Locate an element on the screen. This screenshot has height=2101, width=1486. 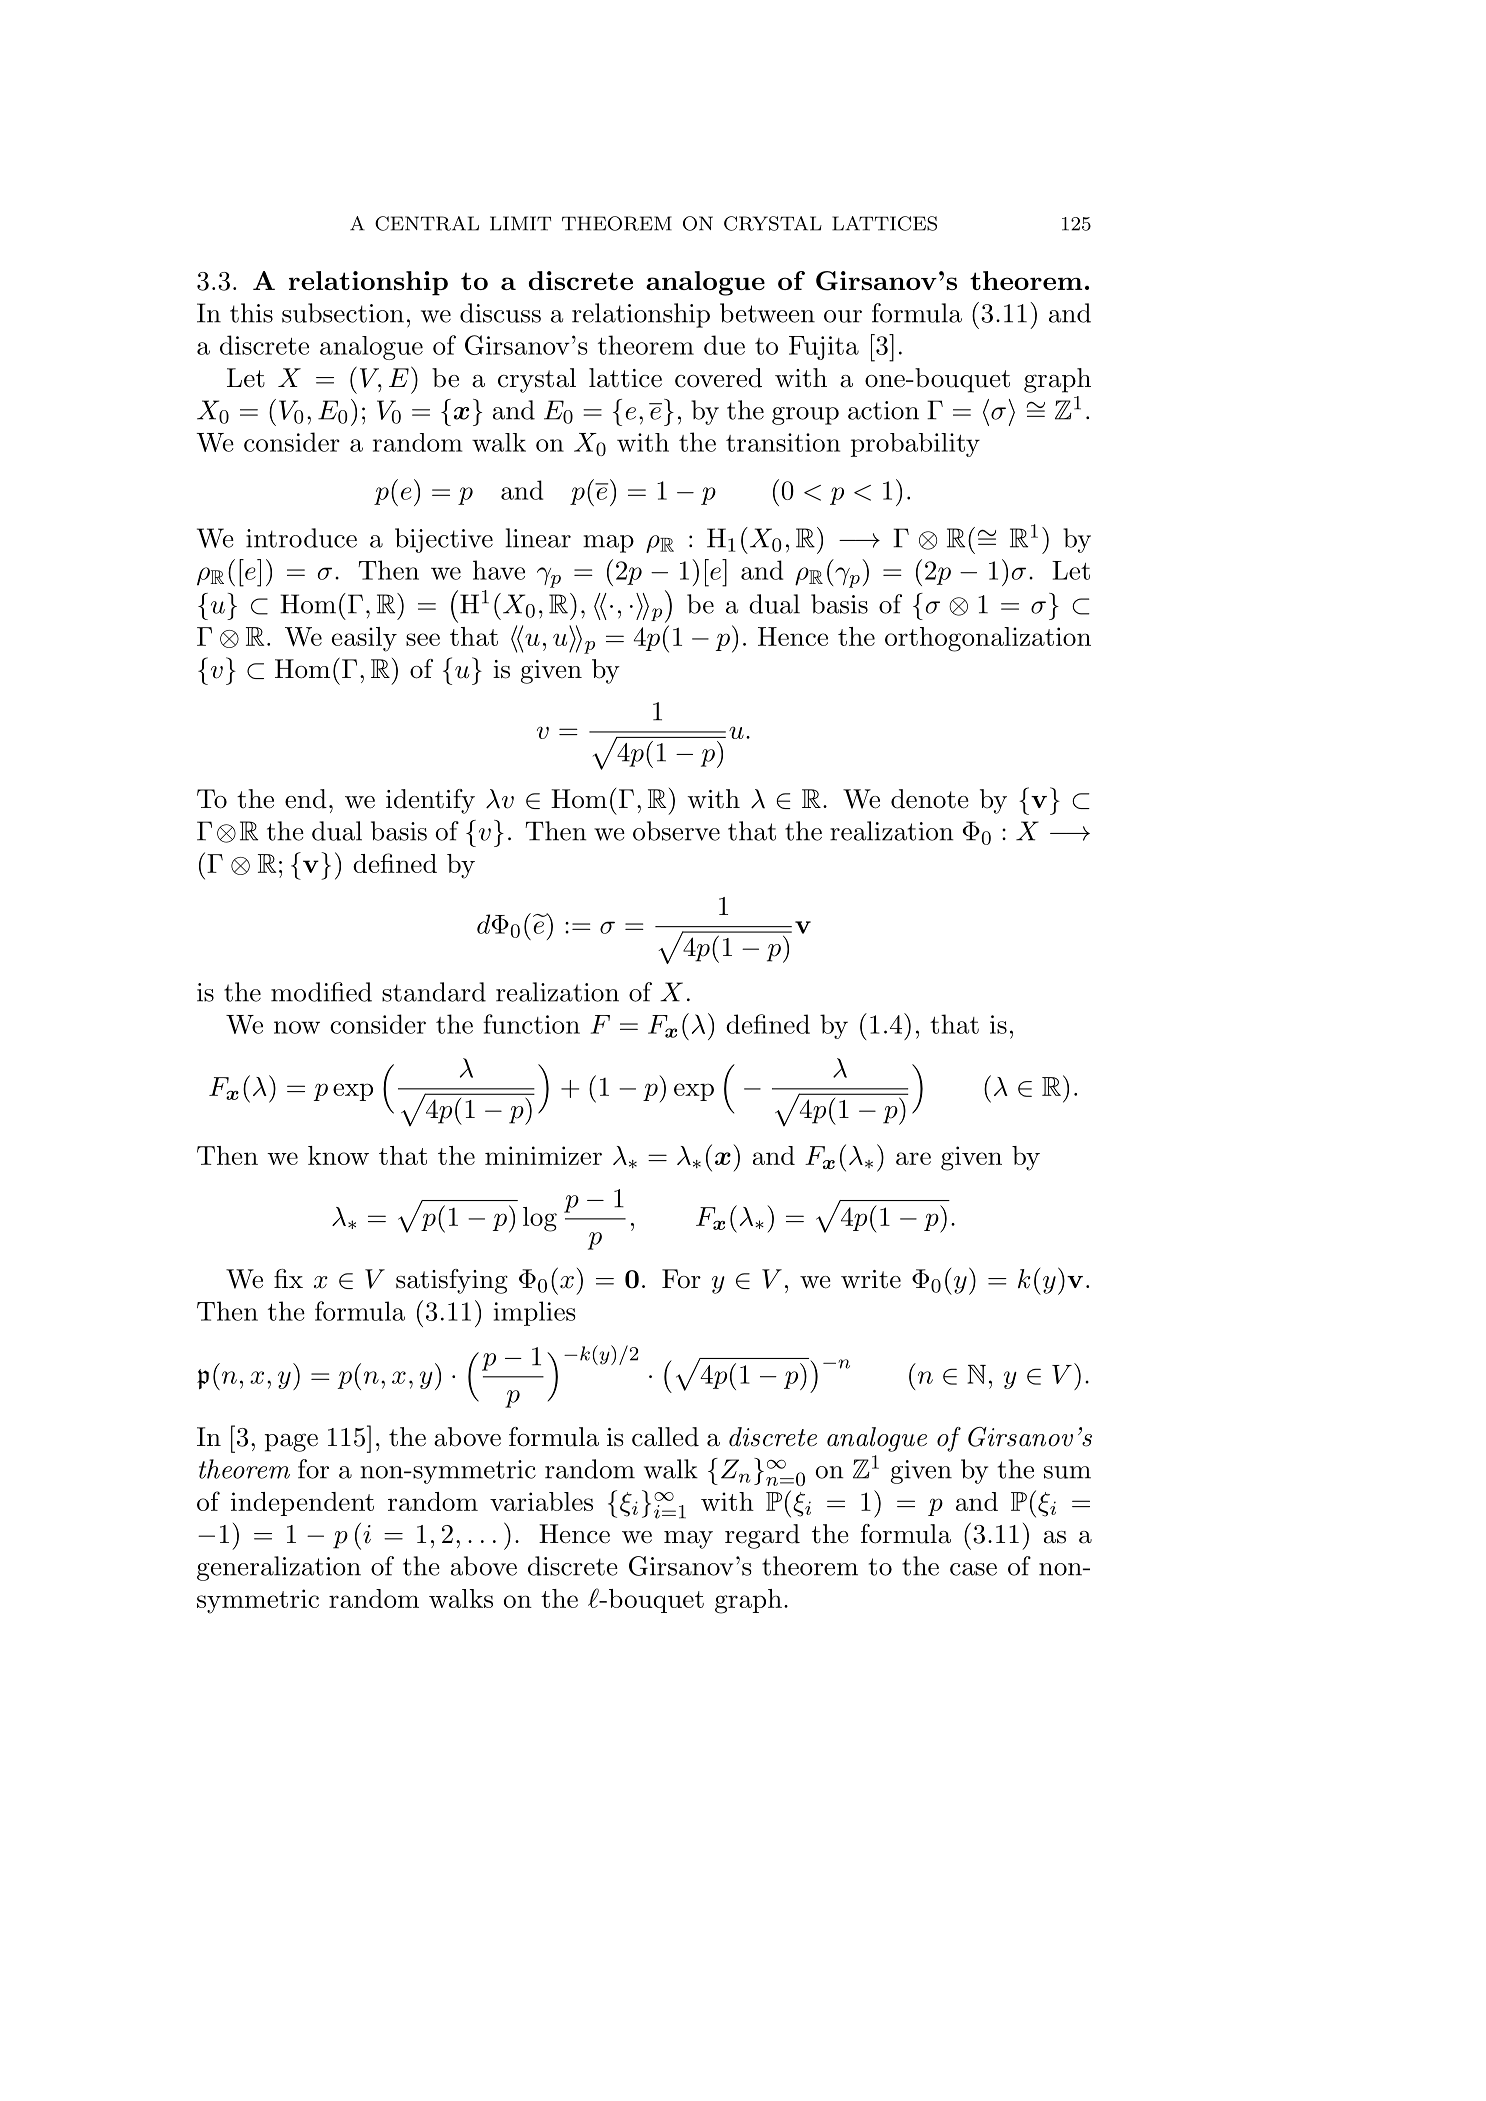
independent is located at coordinates (302, 1504).
